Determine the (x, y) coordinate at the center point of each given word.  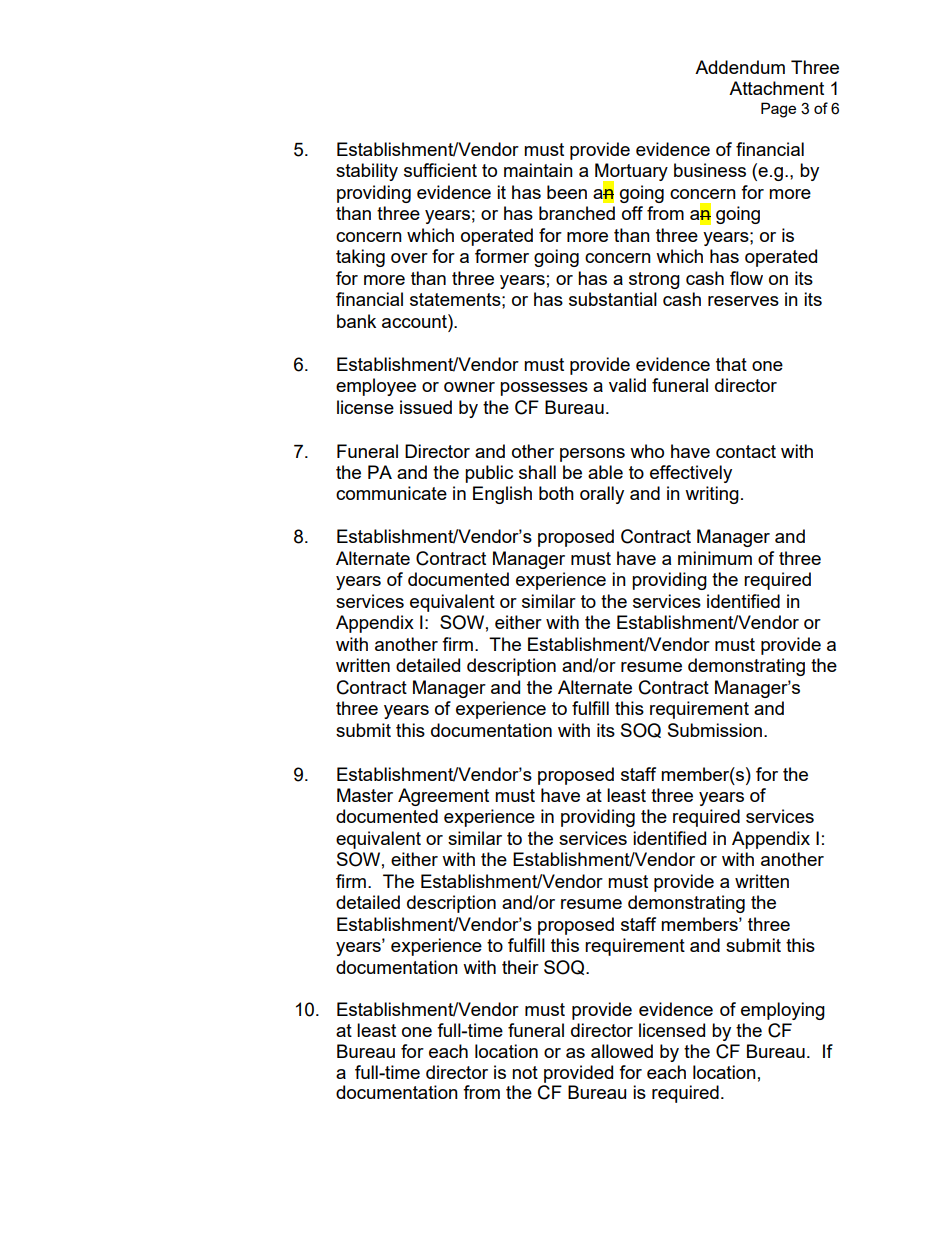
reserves (743, 301)
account (415, 321)
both (556, 493)
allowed (622, 1051)
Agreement (443, 797)
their (520, 967)
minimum (715, 558)
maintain (538, 170)
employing (783, 1011)
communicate (391, 493)
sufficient (440, 170)
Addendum (740, 67)
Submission (715, 730)
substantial (613, 299)
